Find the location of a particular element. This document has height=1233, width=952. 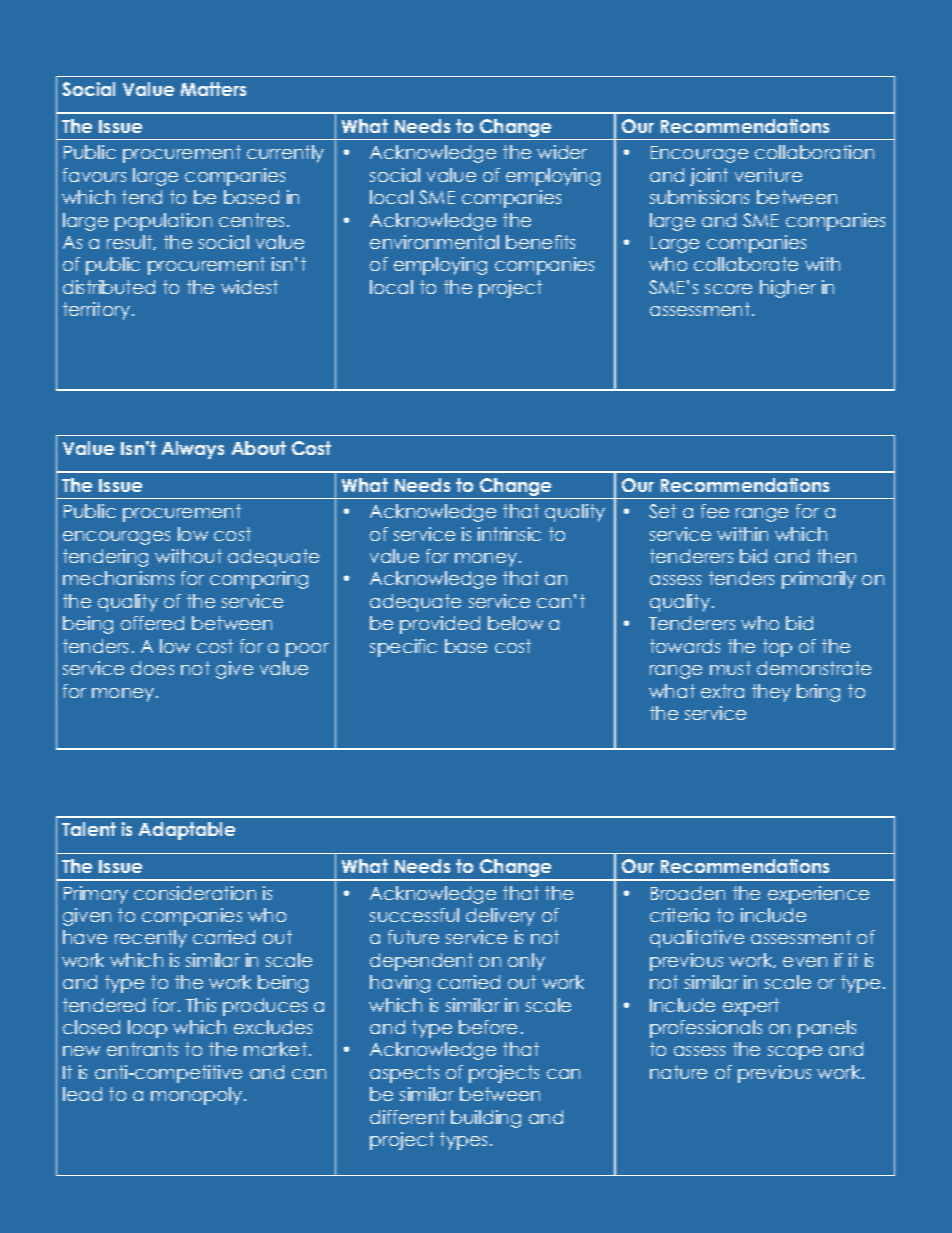

monopoly is located at coordinates (198, 1096).
